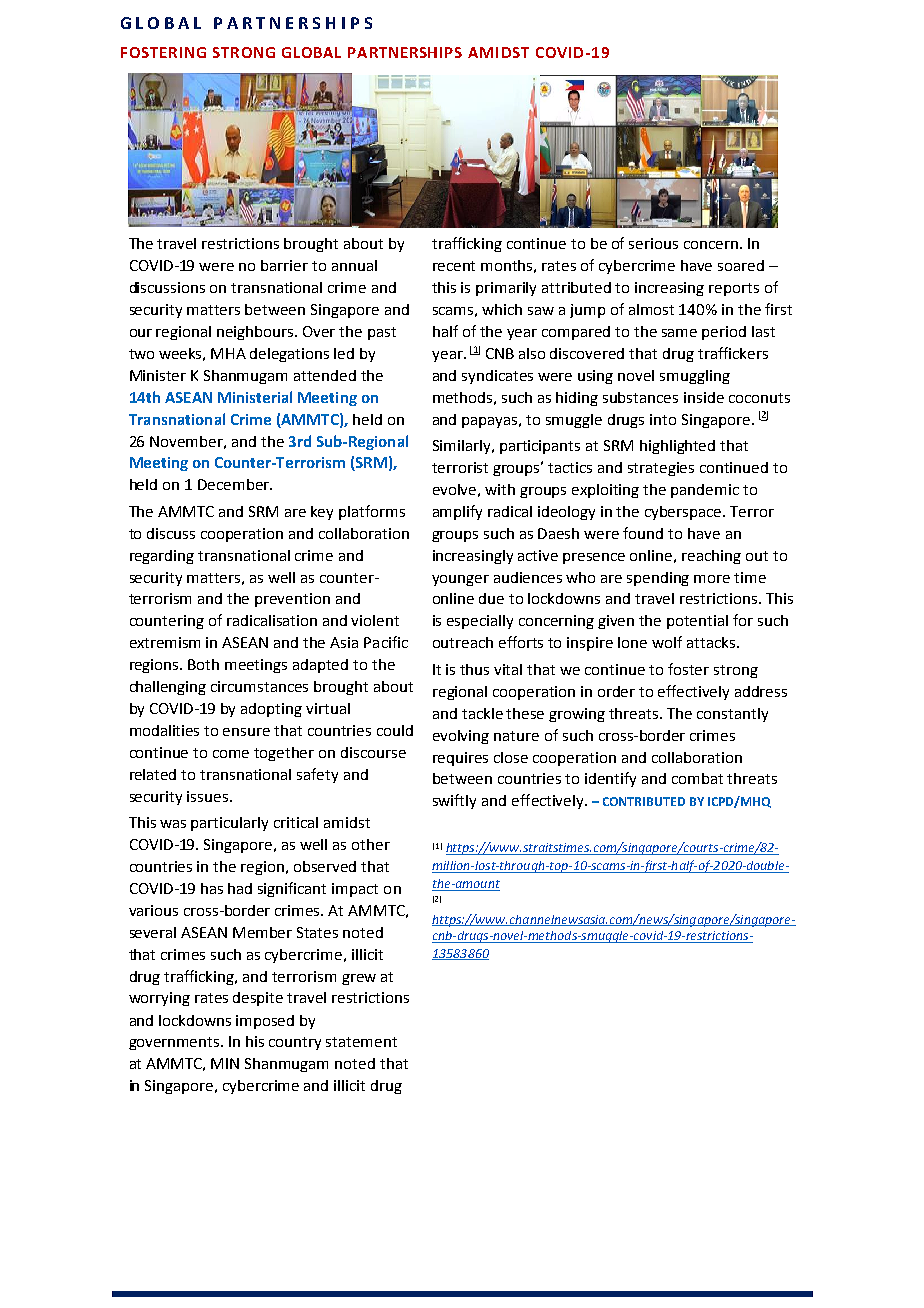  Describe the element at coordinates (284, 265) in the screenshot. I see `barrier` at that location.
